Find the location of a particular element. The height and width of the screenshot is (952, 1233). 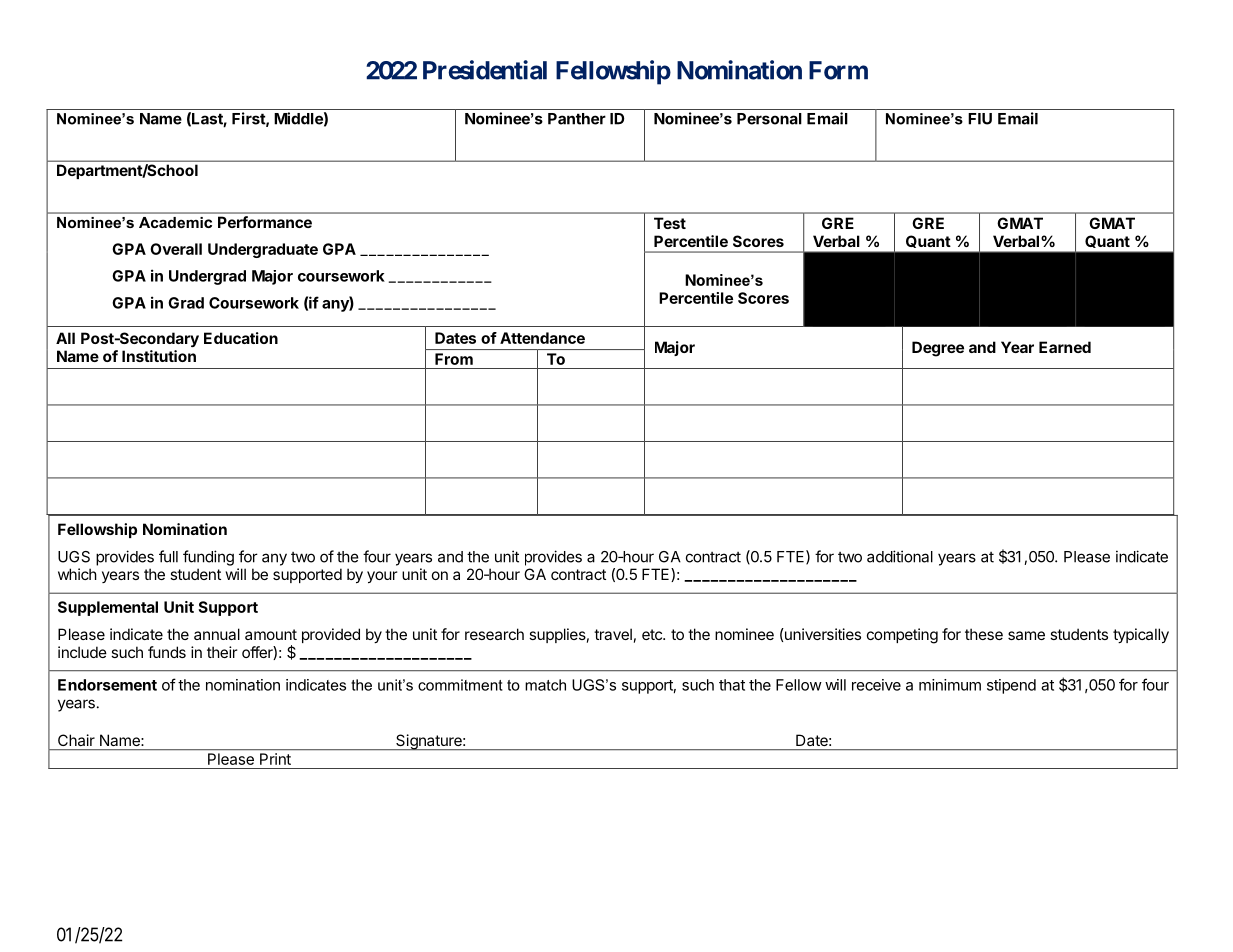

Earned is located at coordinates (1065, 347).
